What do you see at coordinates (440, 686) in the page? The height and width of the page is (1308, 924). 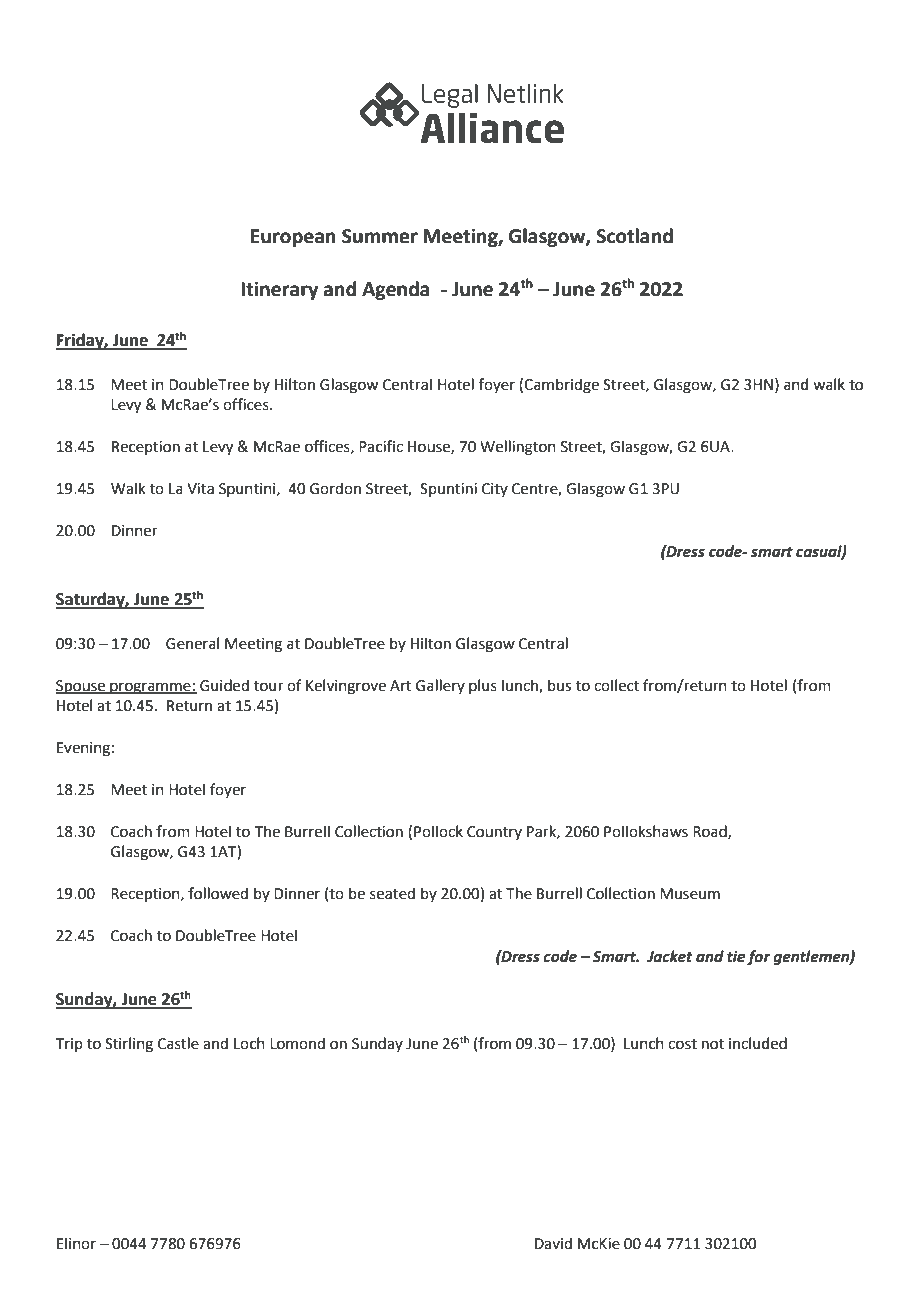 I see `Gallery` at bounding box center [440, 686].
